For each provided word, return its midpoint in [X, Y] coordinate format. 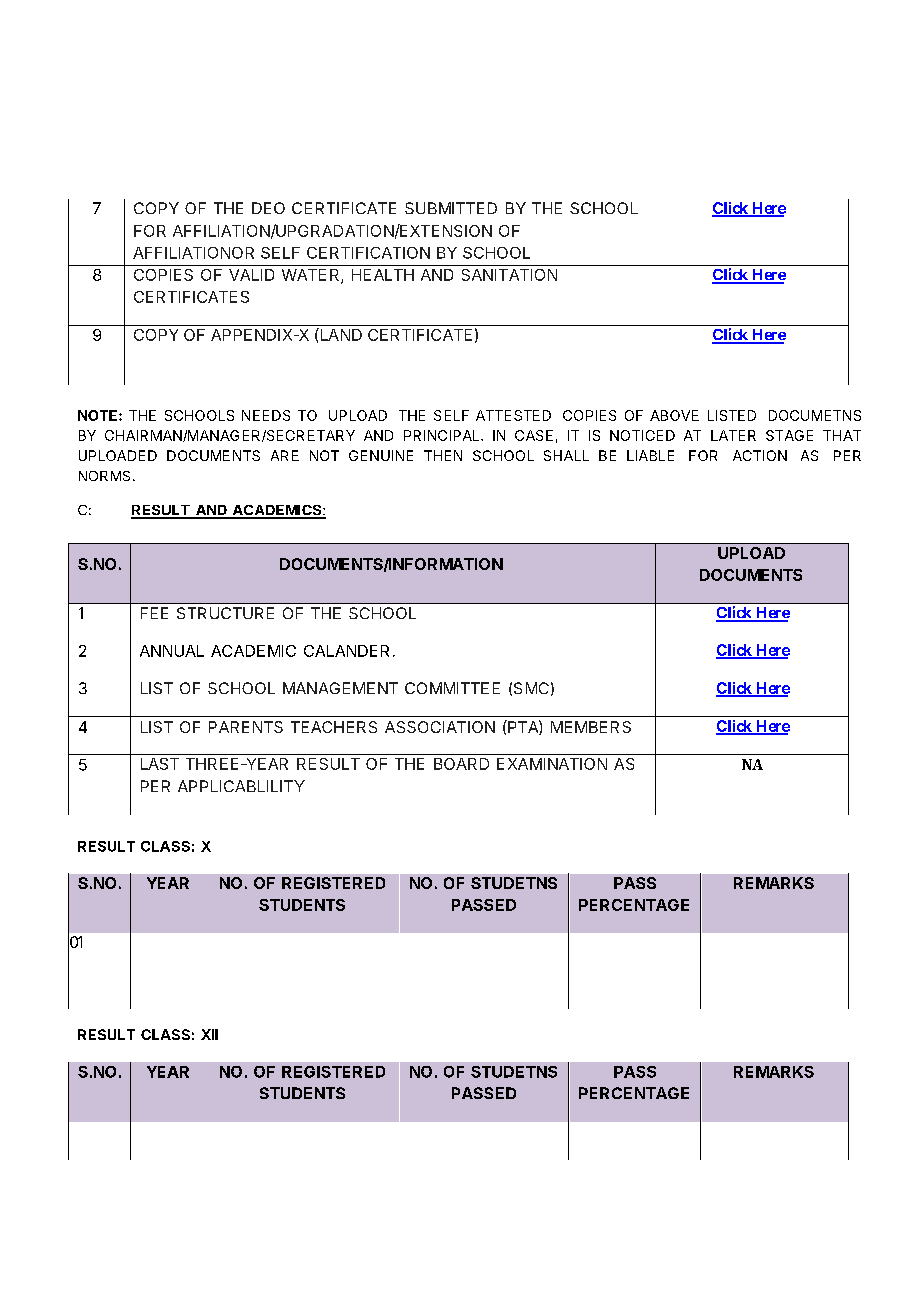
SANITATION [509, 275]
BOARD [461, 764]
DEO [268, 208]
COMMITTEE [452, 688]
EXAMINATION [552, 764]
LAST [160, 764]
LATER [733, 435]
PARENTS [246, 727]
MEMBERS [591, 727]
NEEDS [266, 415]
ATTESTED [513, 415]
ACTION [760, 455]
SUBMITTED [451, 208]
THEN [443, 455]
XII [209, 1034]
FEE [154, 613]
